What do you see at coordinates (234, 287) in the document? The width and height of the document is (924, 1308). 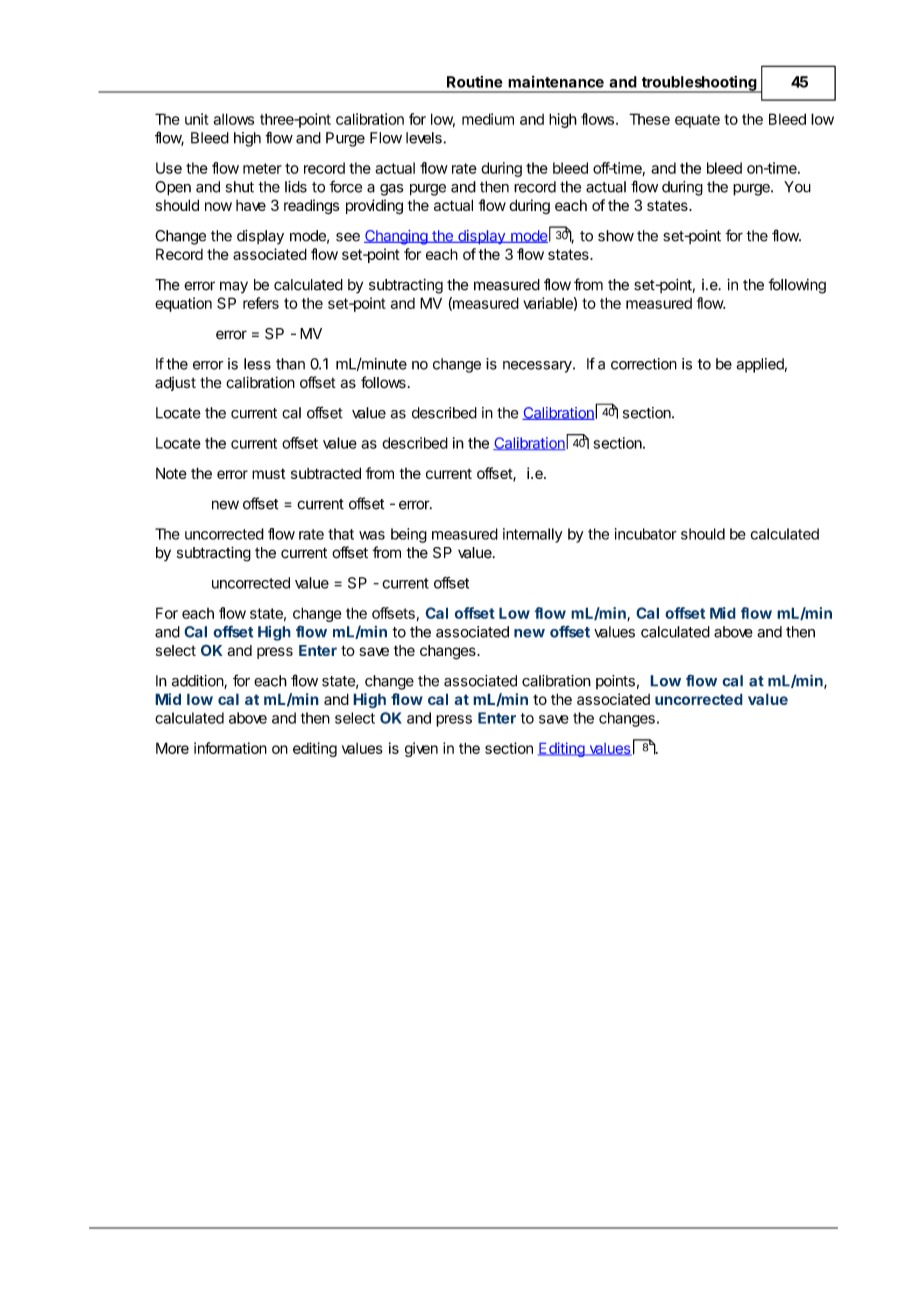 I see `may` at bounding box center [234, 287].
